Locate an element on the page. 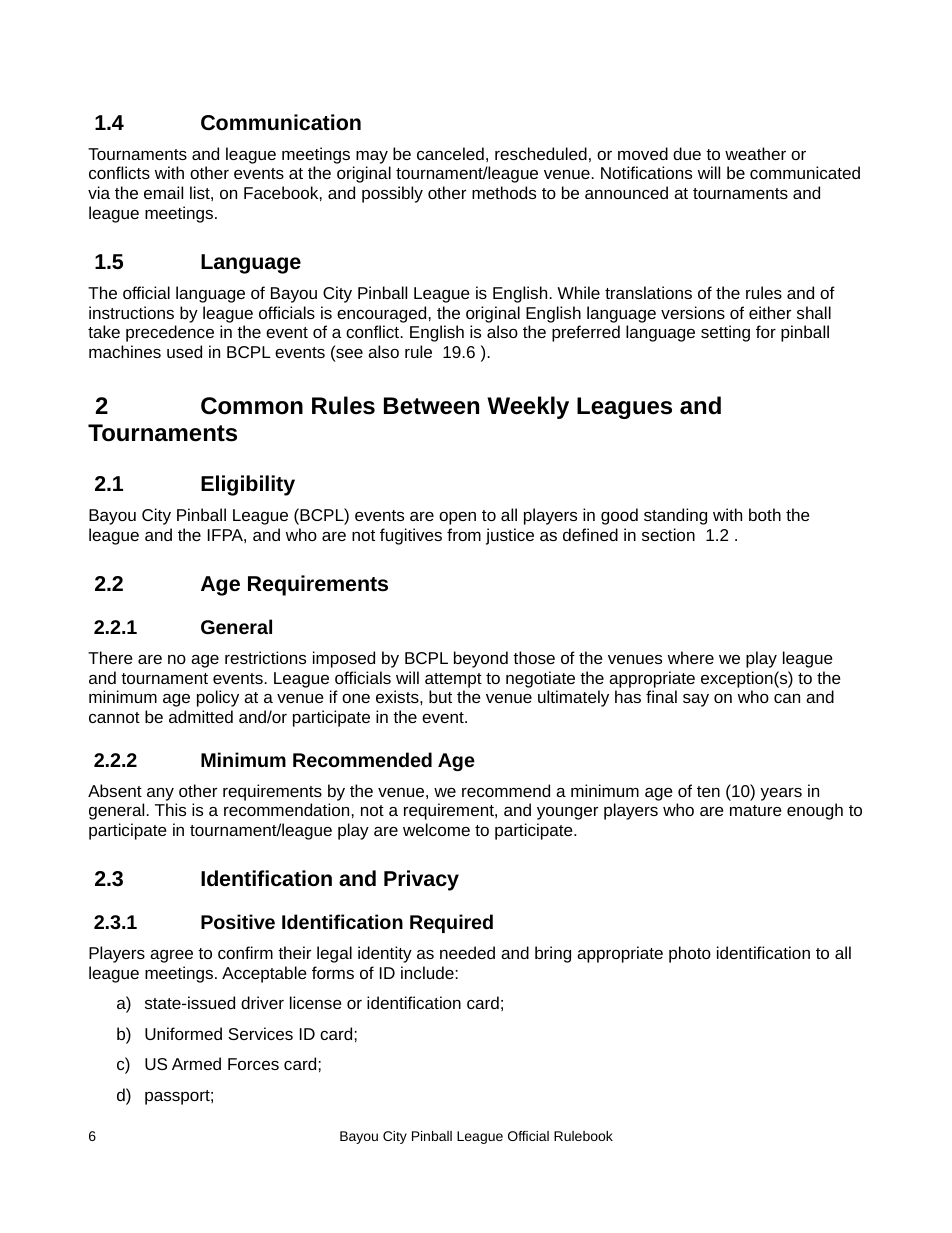 The height and width of the image is (1233, 952). email is located at coordinates (163, 192).
